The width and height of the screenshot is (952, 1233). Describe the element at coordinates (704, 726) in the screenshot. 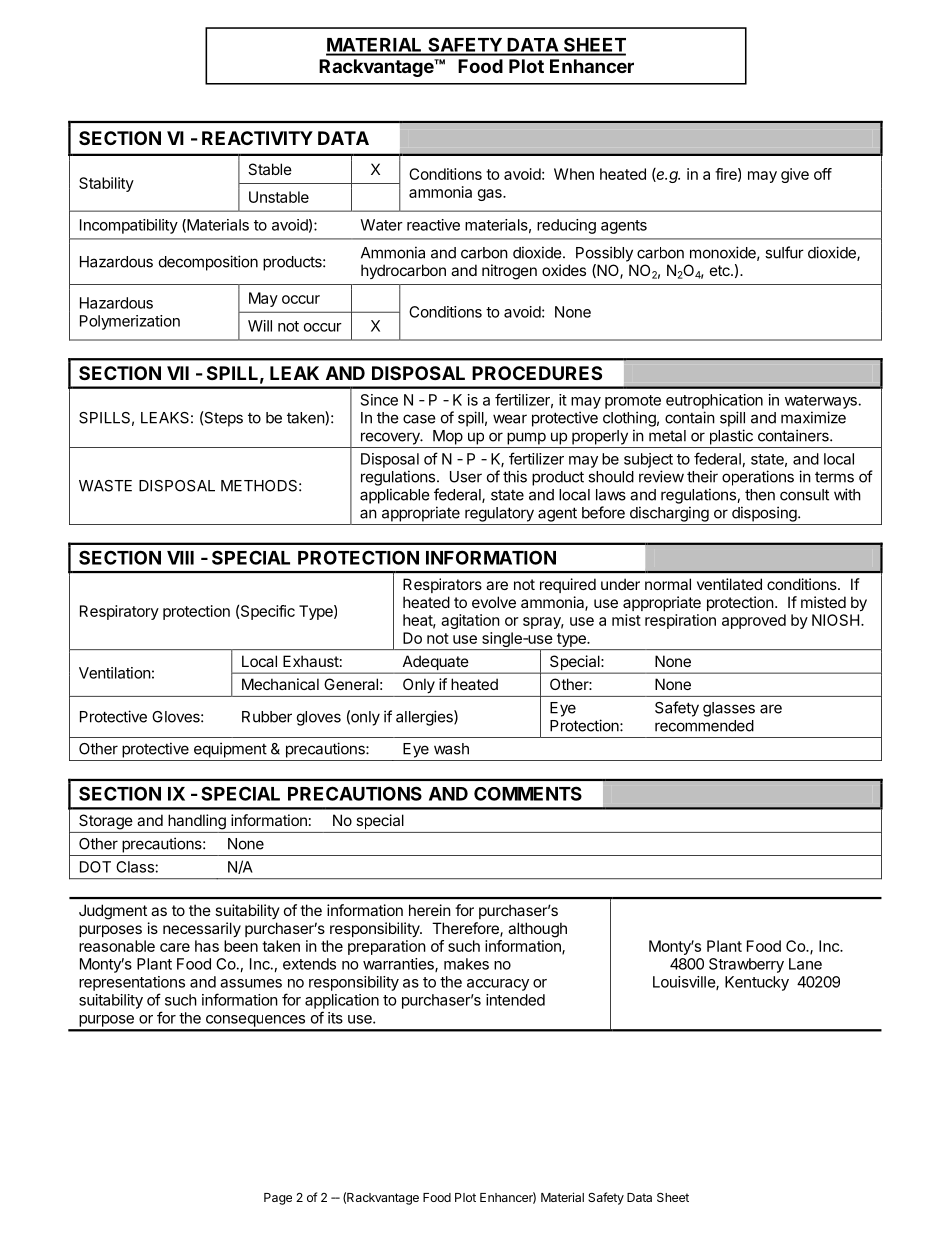

I see `recommended` at that location.
